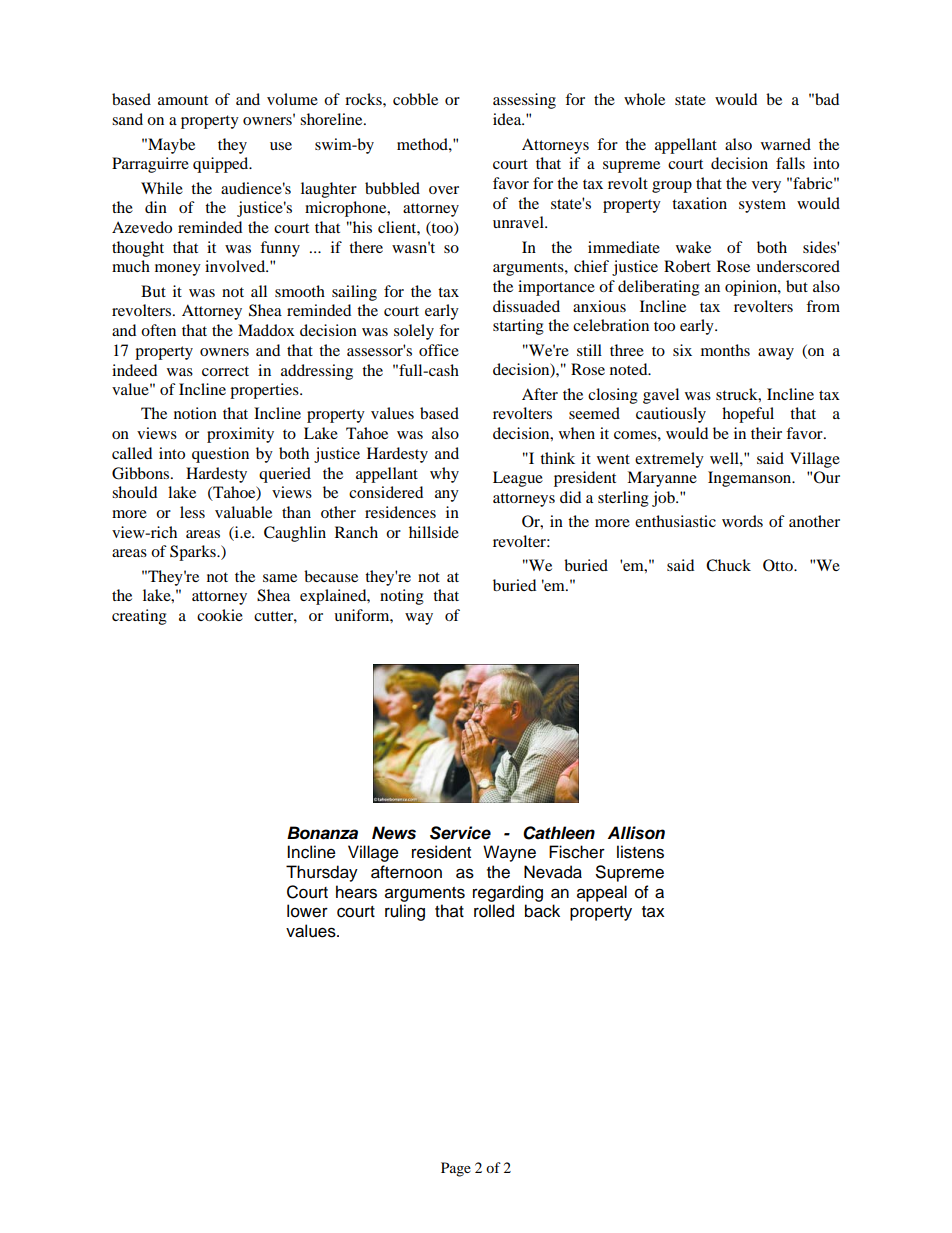 The image size is (952, 1233). Describe the element at coordinates (640, 852) in the document. I see `listens` at that location.
